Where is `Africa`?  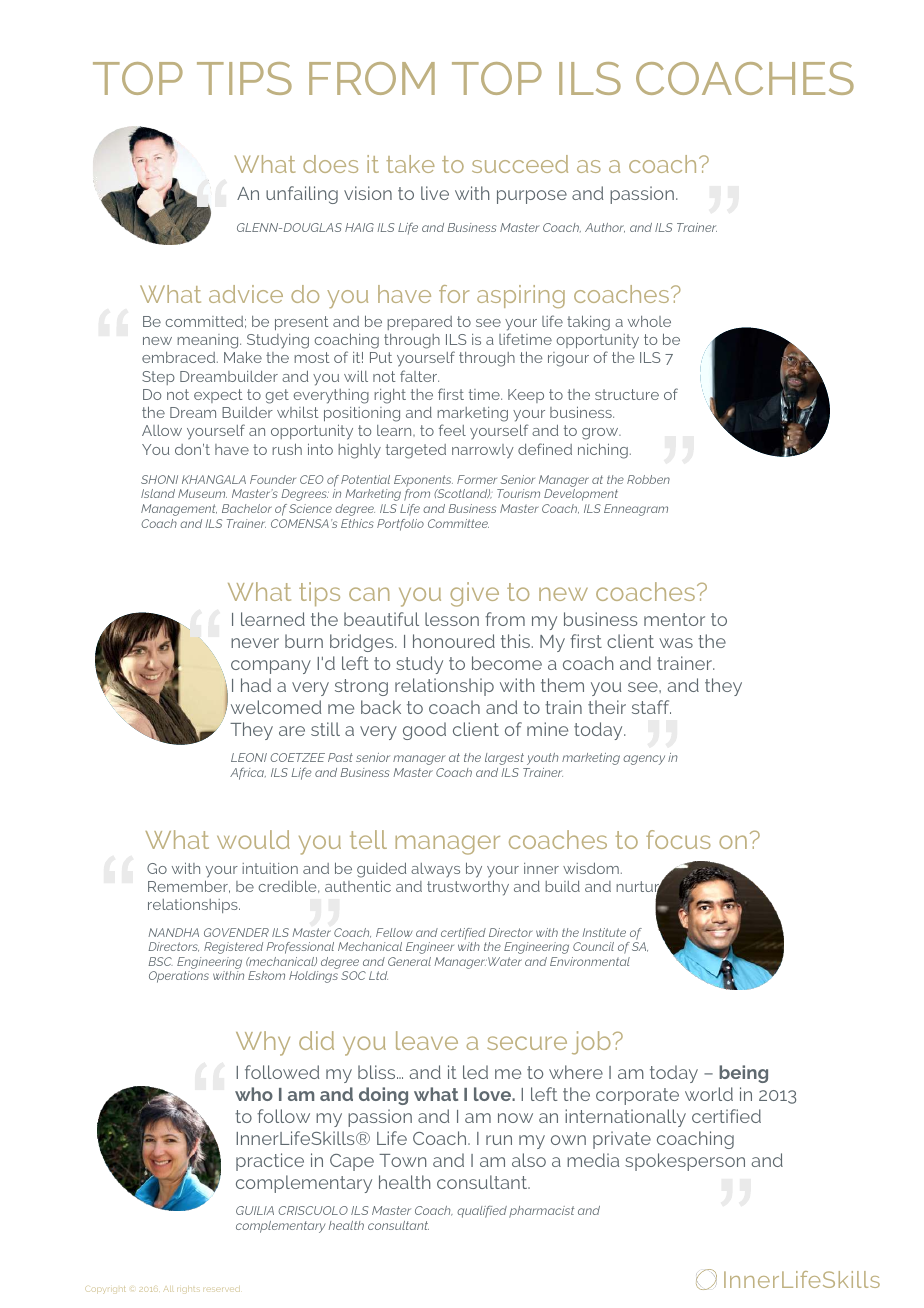
Africa is located at coordinates (248, 773).
